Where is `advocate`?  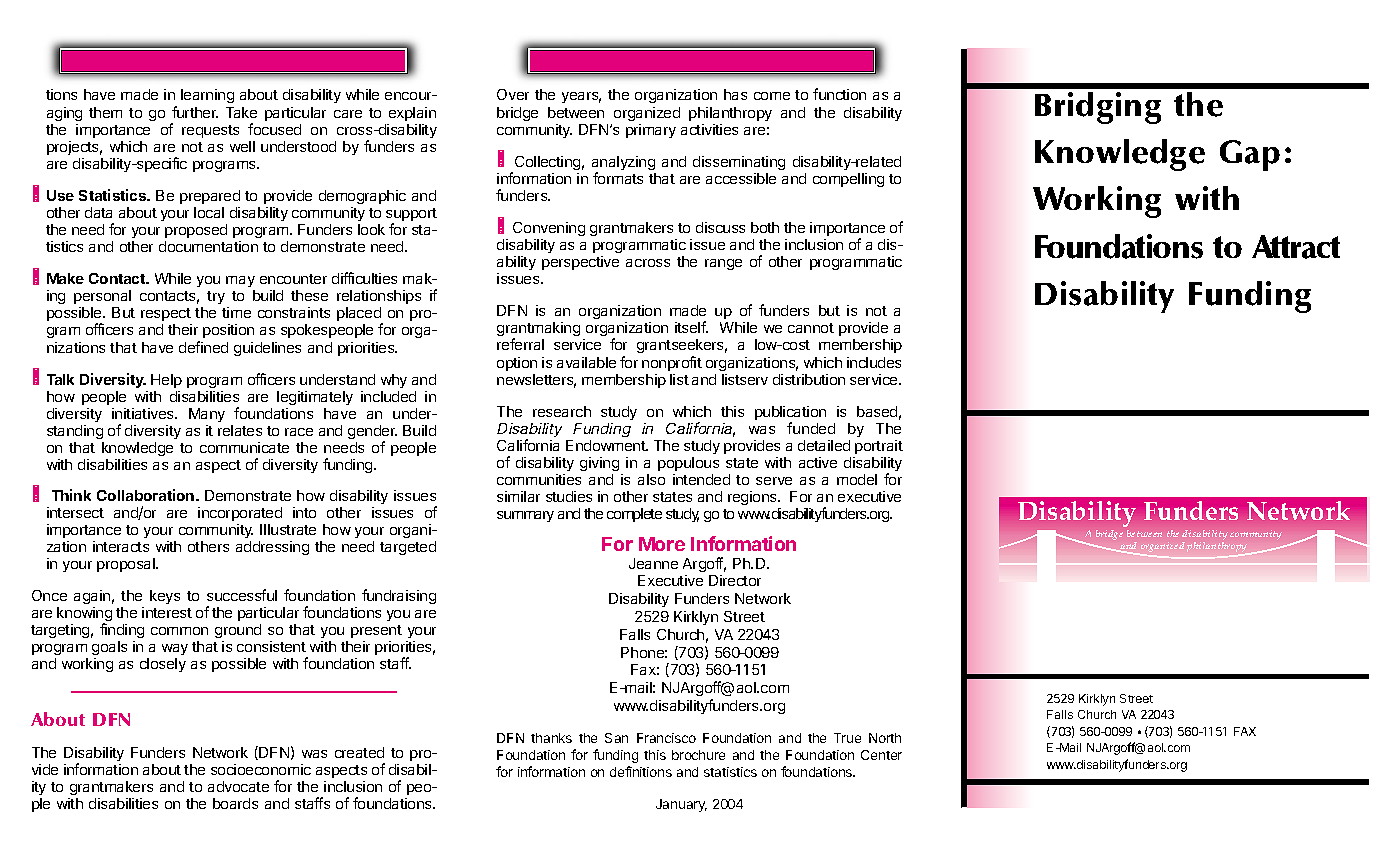 advocate is located at coordinates (238, 786).
